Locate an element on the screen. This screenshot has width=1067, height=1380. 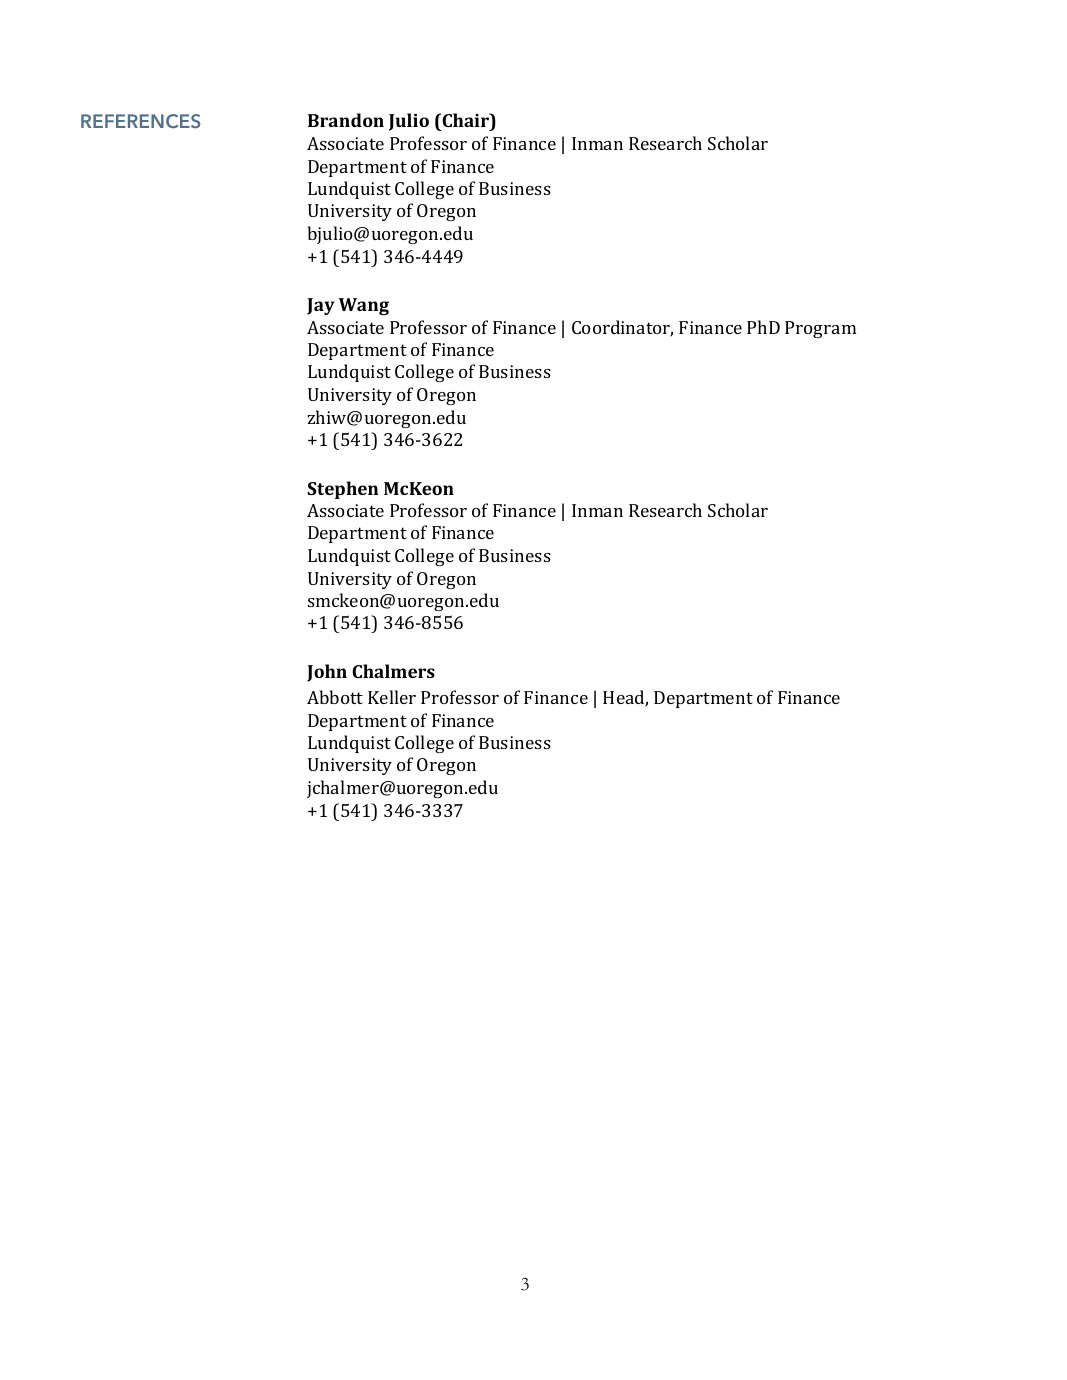
Jay is located at coordinates (321, 306).
